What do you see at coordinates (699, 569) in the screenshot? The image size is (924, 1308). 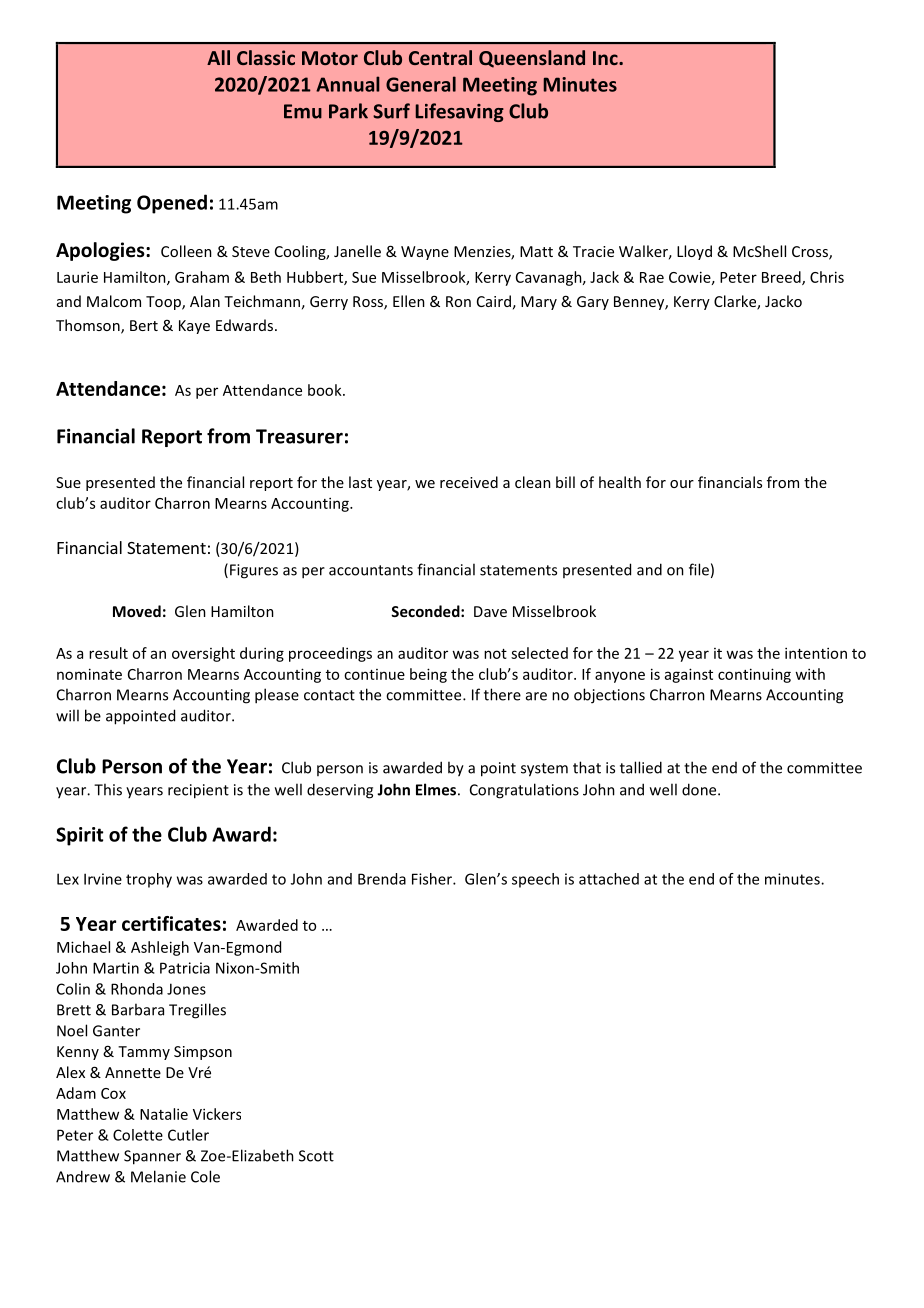 I see `file` at bounding box center [699, 569].
